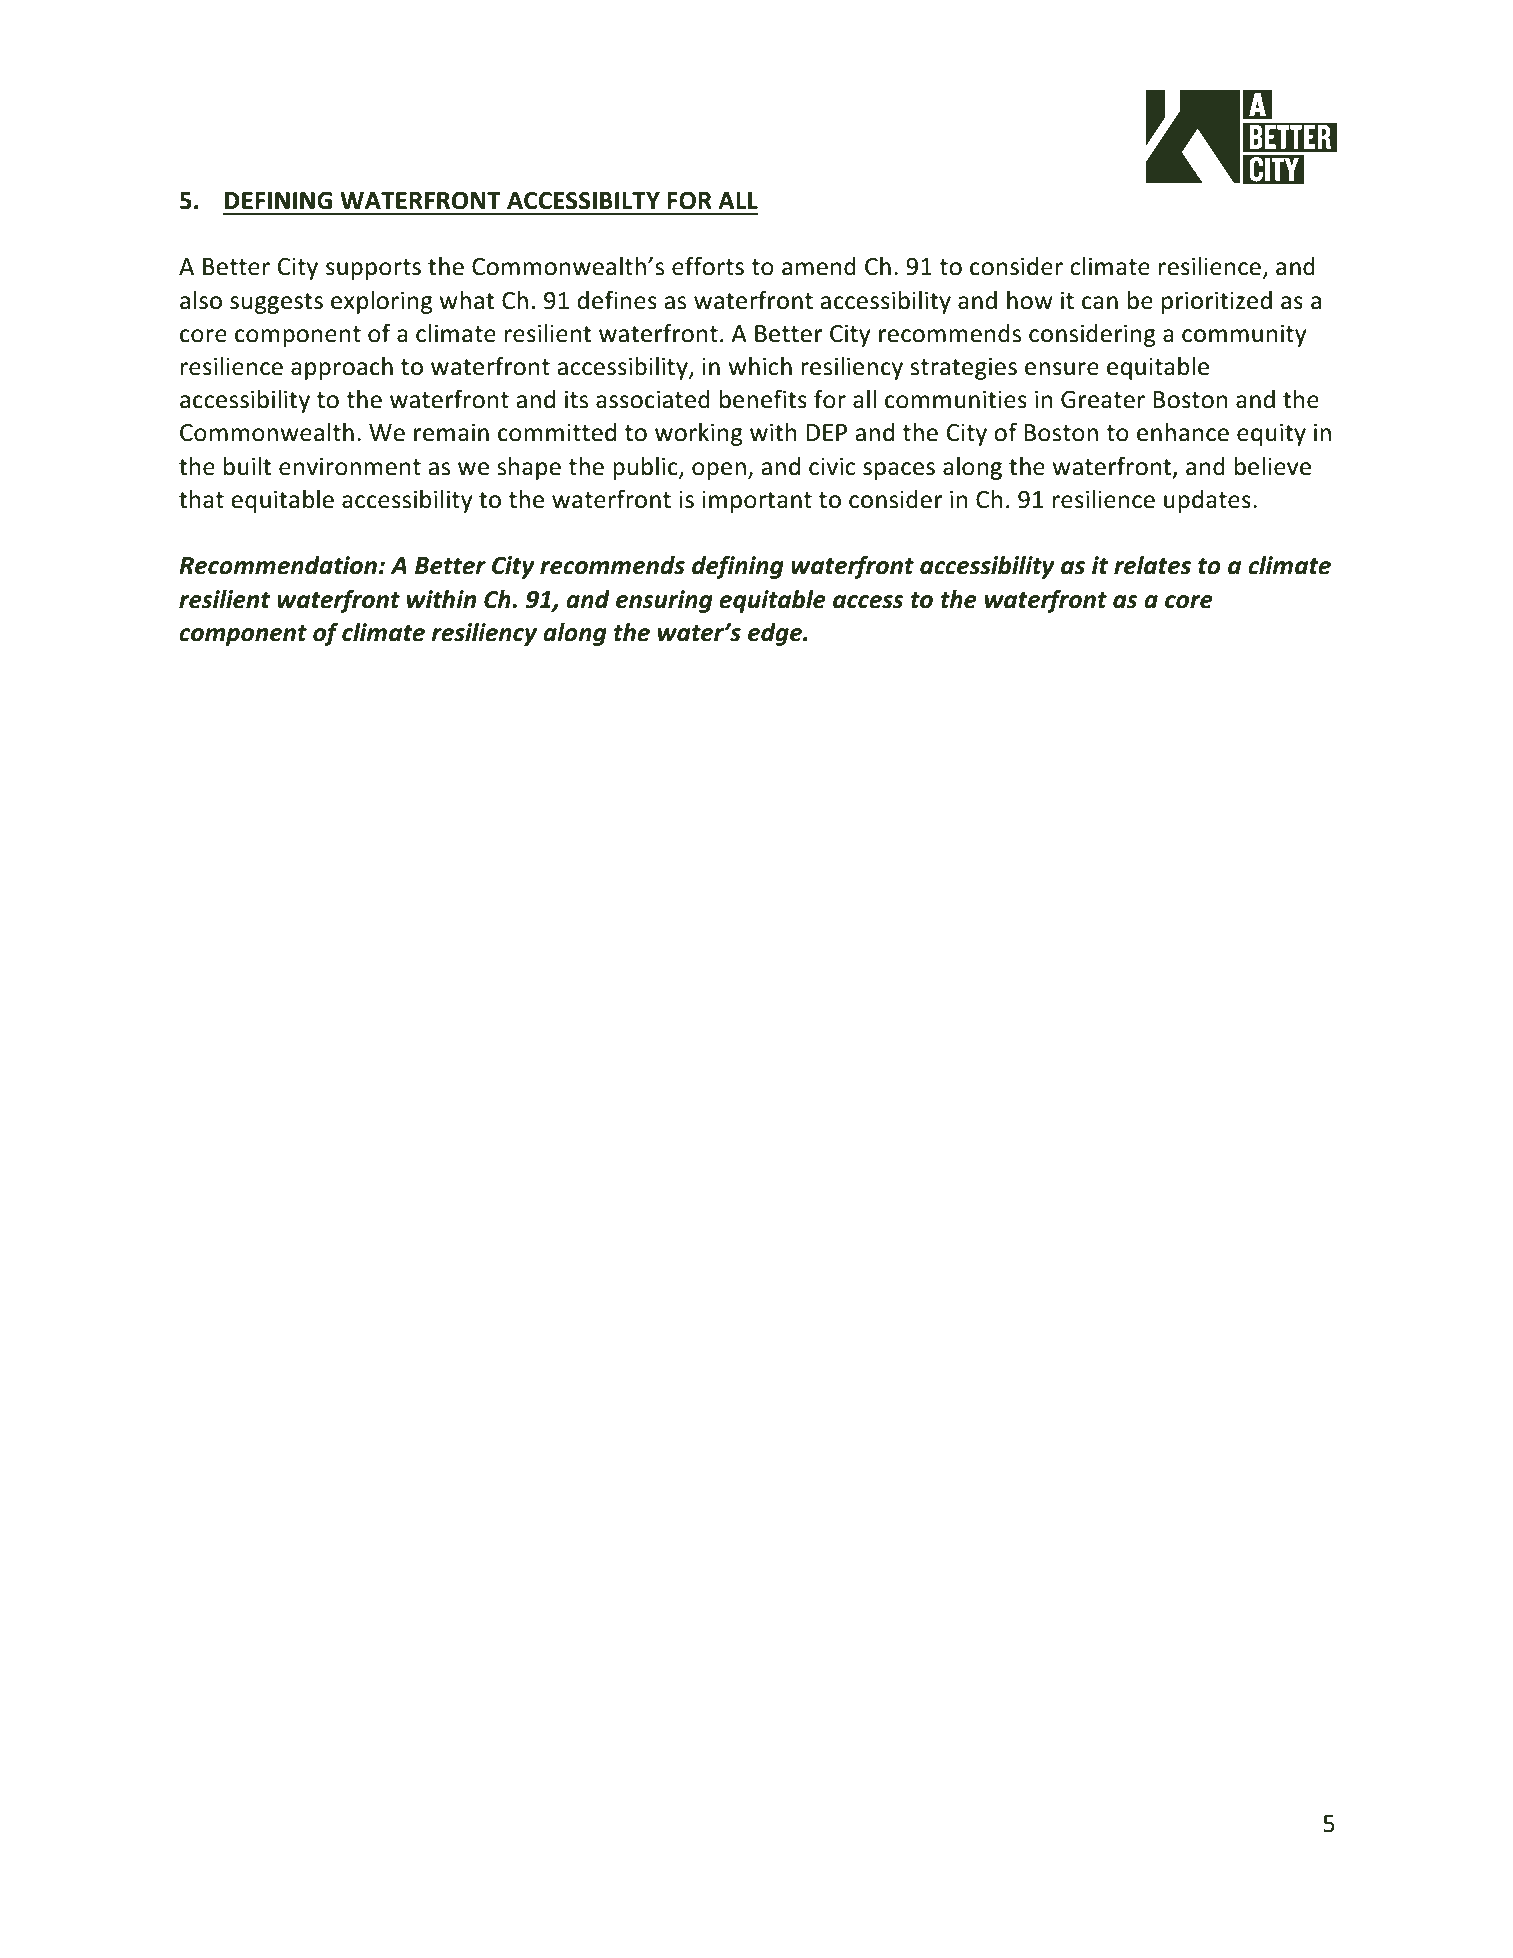 The height and width of the image is (1958, 1513). I want to click on which, so click(760, 366).
